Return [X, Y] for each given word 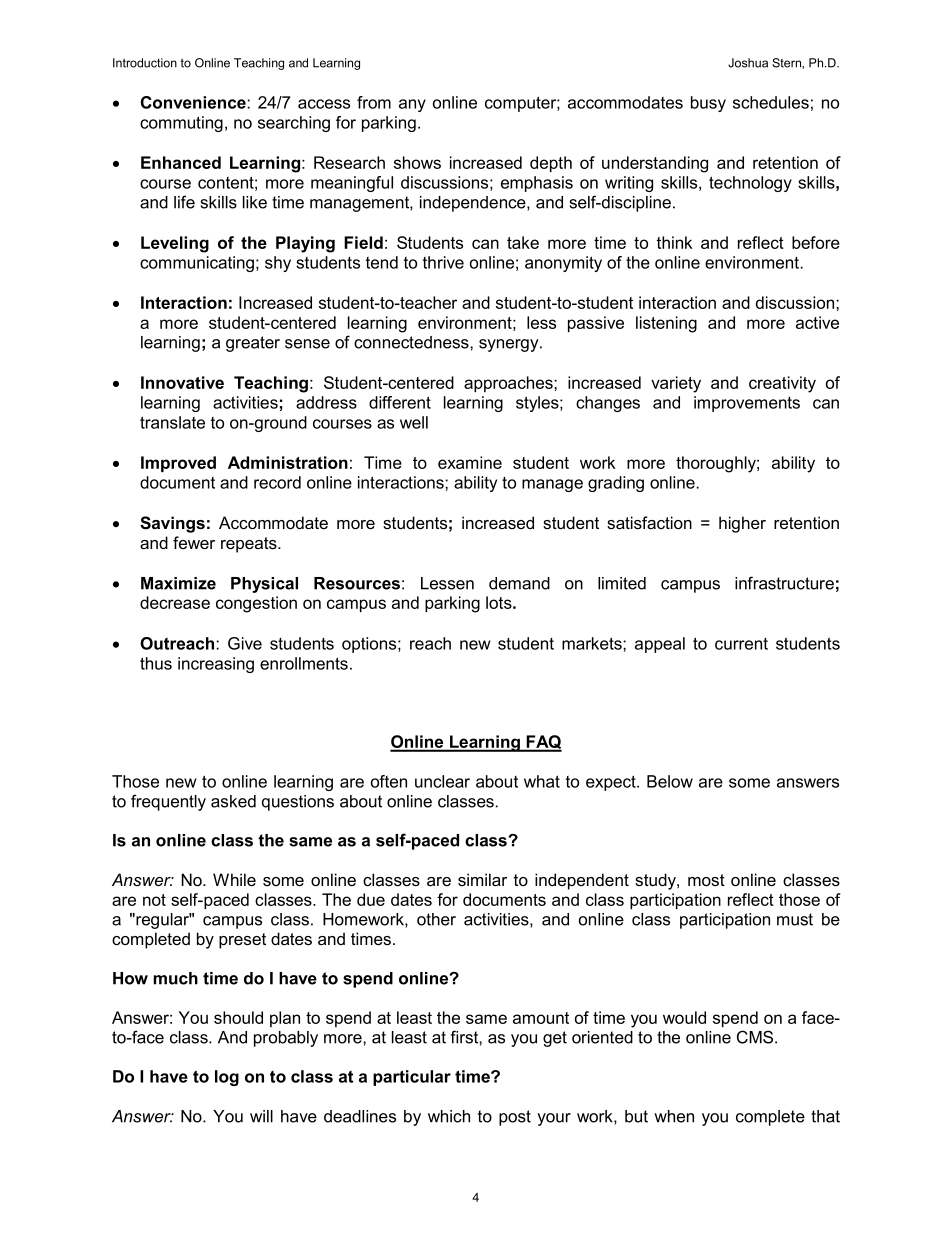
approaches [509, 384]
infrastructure [784, 583]
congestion [256, 604]
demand [519, 583]
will [261, 1116]
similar [482, 879]
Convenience [194, 102]
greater [253, 344]
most [706, 880]
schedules [771, 102]
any [412, 105]
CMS [756, 1037]
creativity [782, 384]
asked [233, 801]
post [515, 1118]
